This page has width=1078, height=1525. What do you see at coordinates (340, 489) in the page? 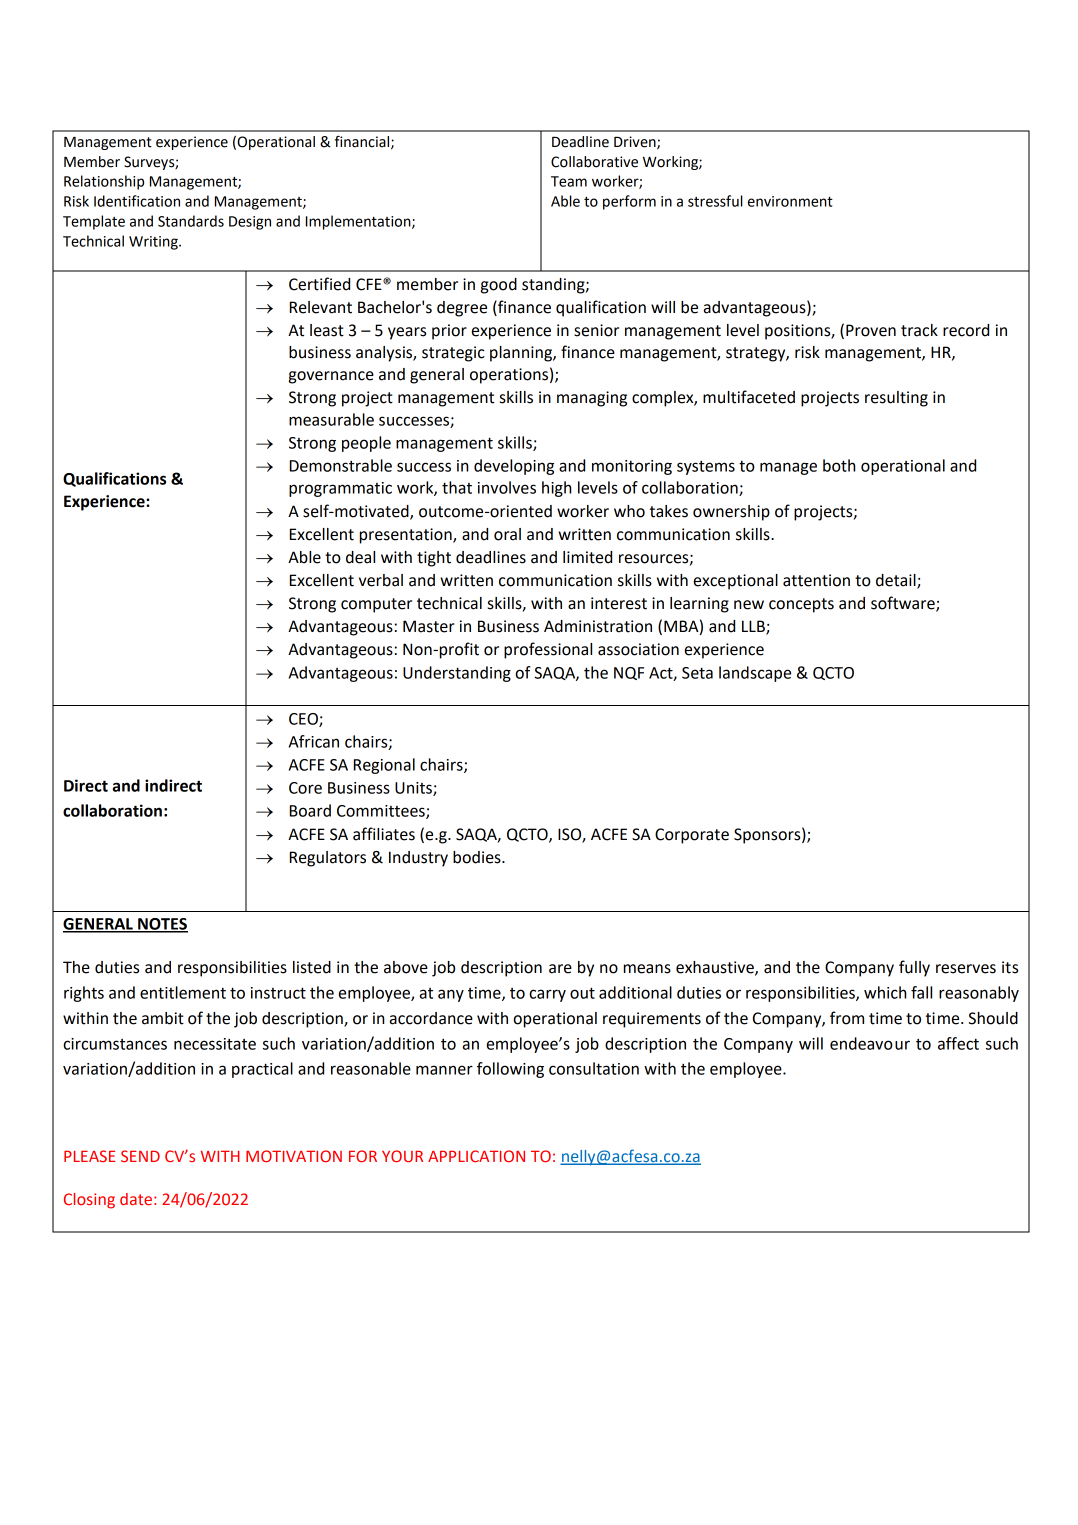
I see `programmatic` at bounding box center [340, 489].
